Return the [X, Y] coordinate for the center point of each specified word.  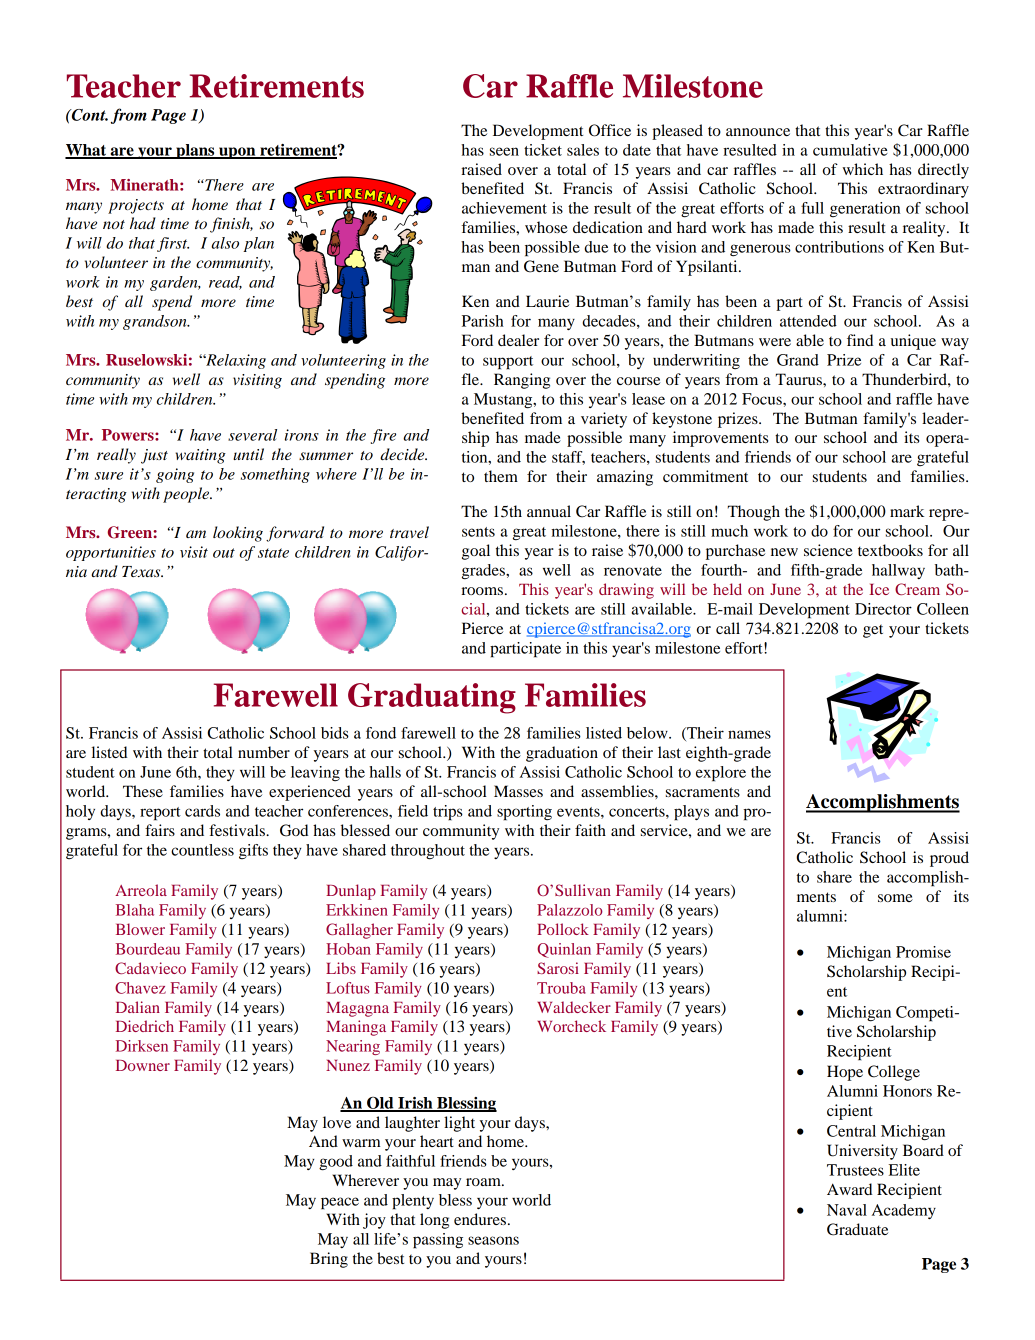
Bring [329, 1260]
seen [504, 151]
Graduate [857, 1229]
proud [949, 859]
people [187, 495]
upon [237, 153]
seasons [493, 1240]
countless [202, 850]
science [828, 550]
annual [549, 511]
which [862, 169]
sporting [524, 813]
